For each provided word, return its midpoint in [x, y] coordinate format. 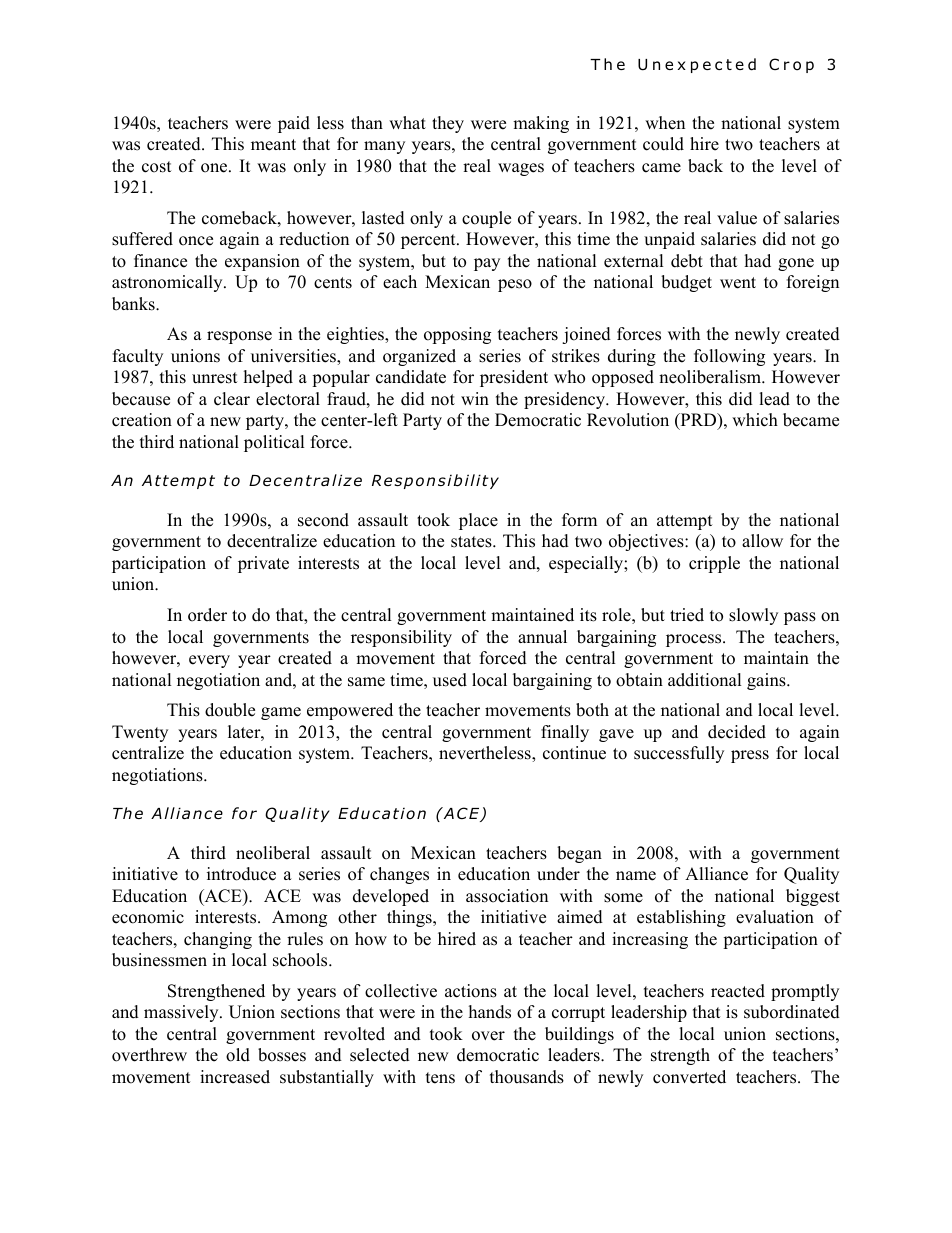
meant [273, 145]
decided [737, 732]
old [238, 1055]
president [514, 378]
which [755, 420]
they [448, 124]
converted [689, 1077]
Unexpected [697, 65]
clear [232, 399]
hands [490, 1012]
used [450, 680]
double [230, 710]
